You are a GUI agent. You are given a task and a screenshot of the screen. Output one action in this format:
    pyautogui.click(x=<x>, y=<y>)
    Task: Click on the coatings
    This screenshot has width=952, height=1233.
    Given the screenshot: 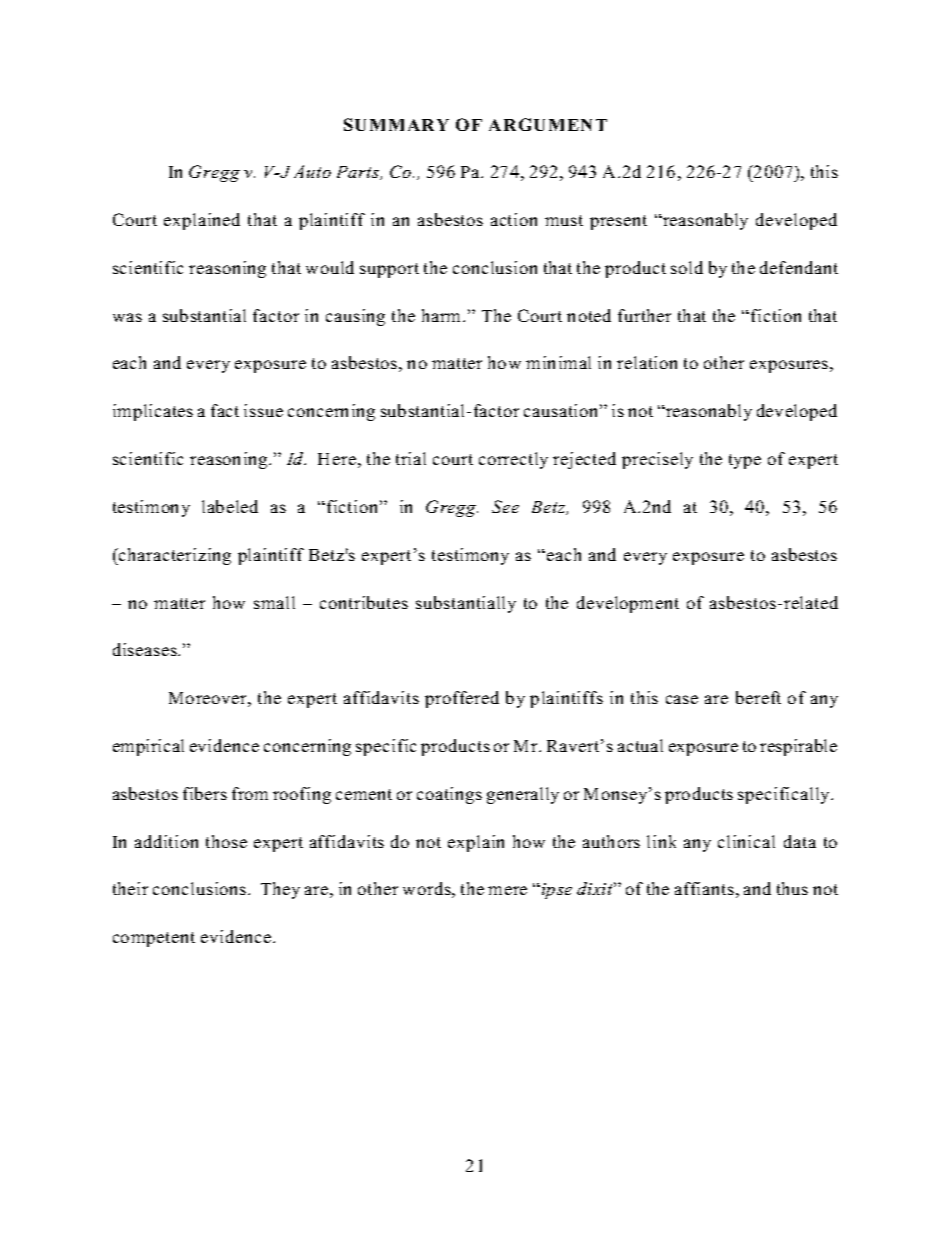 What is the action you would take?
    pyautogui.click(x=449, y=795)
